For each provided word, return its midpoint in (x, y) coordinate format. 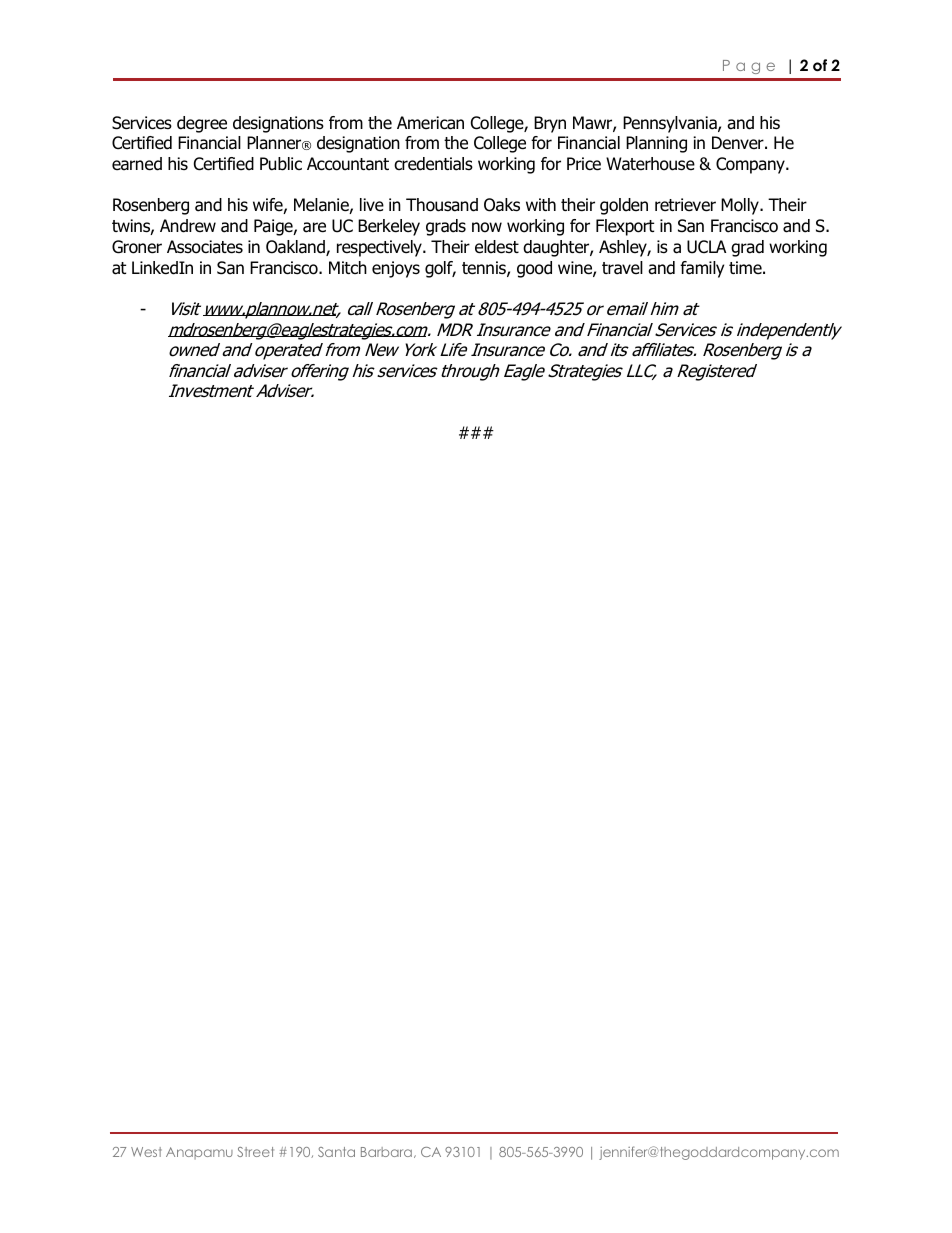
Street (255, 1152)
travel (622, 268)
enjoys (396, 269)
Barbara (386, 1152)
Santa (336, 1152)
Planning (656, 144)
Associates (205, 247)
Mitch (348, 267)
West (146, 1152)
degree (202, 124)
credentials (433, 164)
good (534, 269)
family (702, 269)
